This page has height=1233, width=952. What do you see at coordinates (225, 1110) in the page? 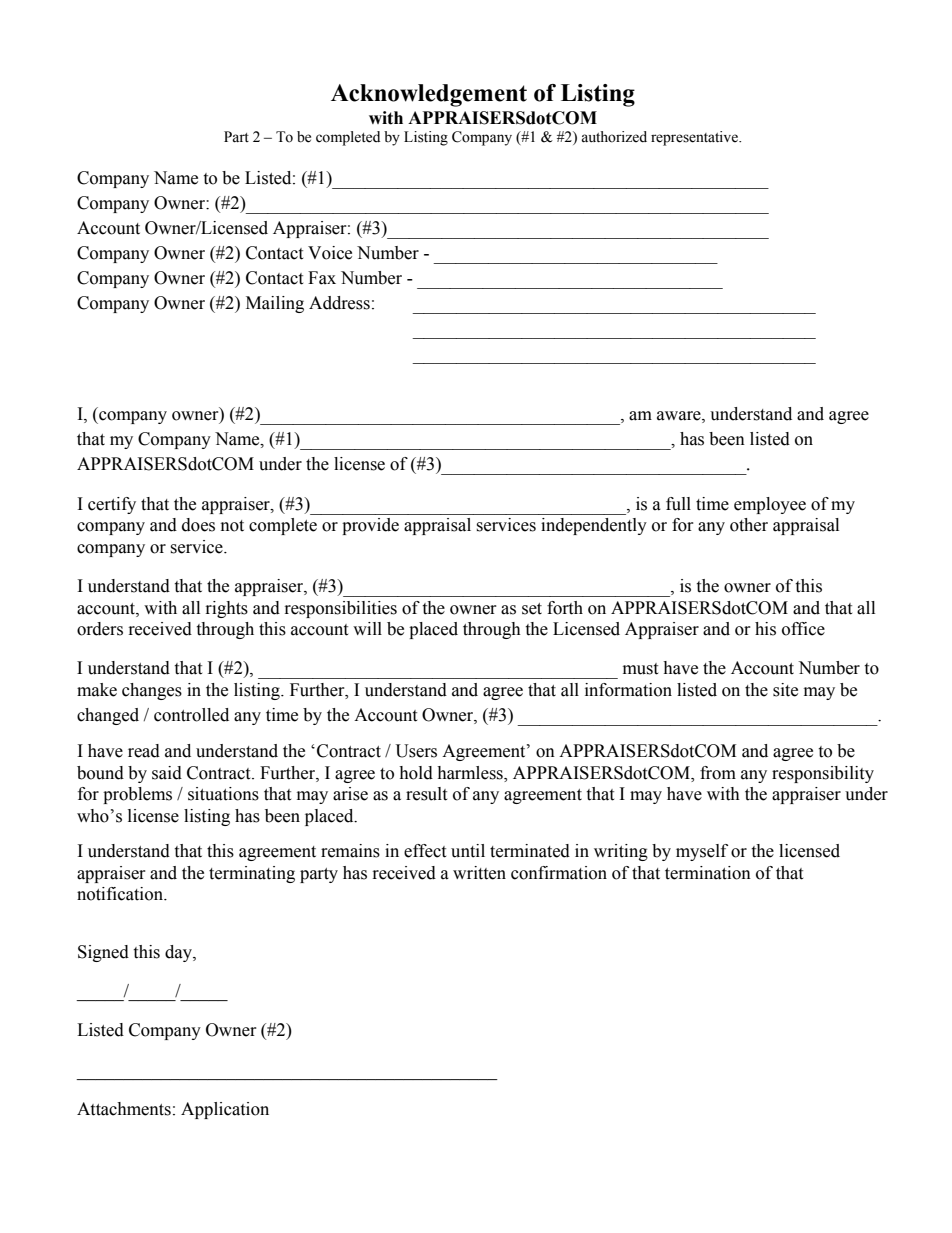
I see `Application` at bounding box center [225, 1110].
